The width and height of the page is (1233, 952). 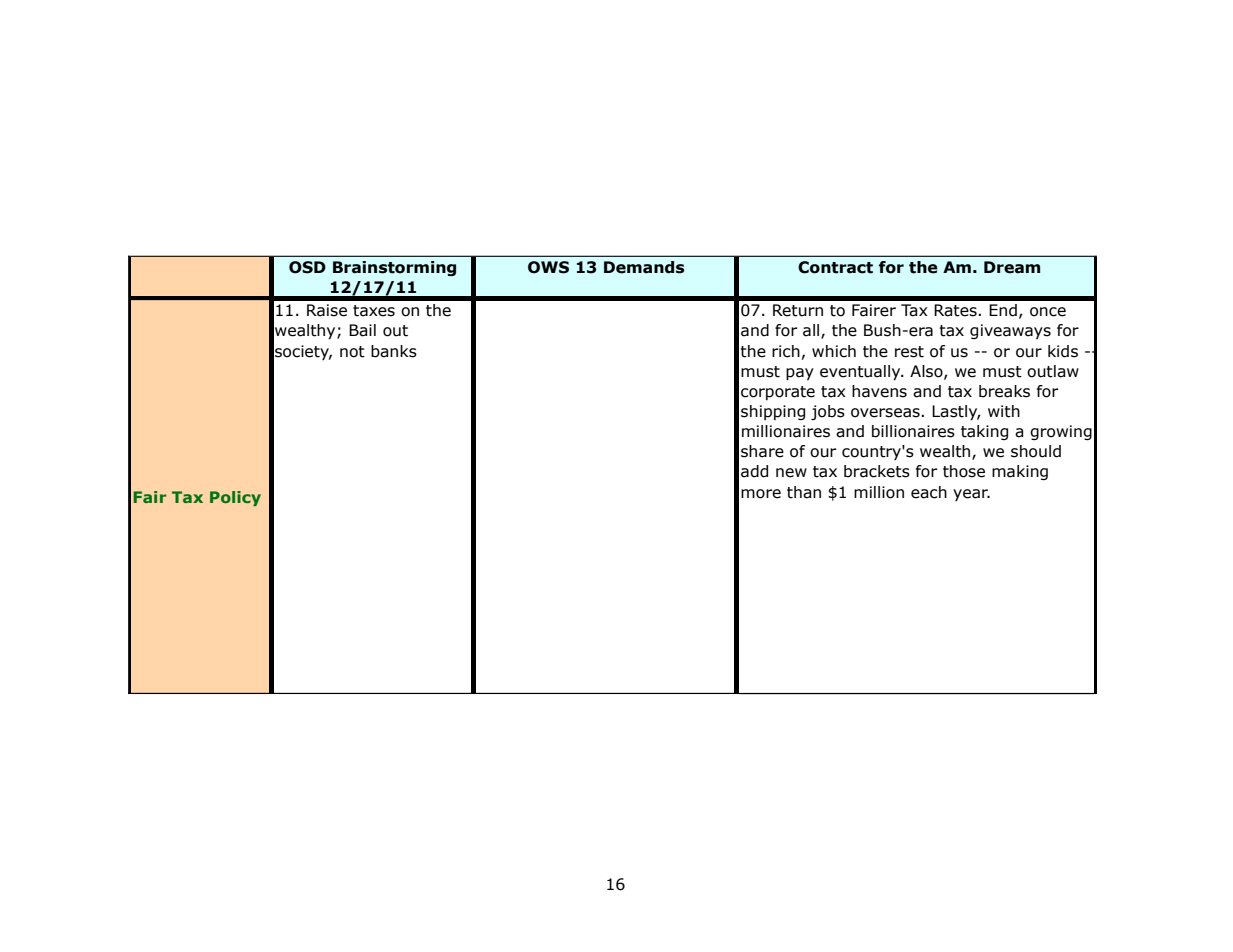 What do you see at coordinates (644, 267) in the page?
I see `Demands` at bounding box center [644, 267].
